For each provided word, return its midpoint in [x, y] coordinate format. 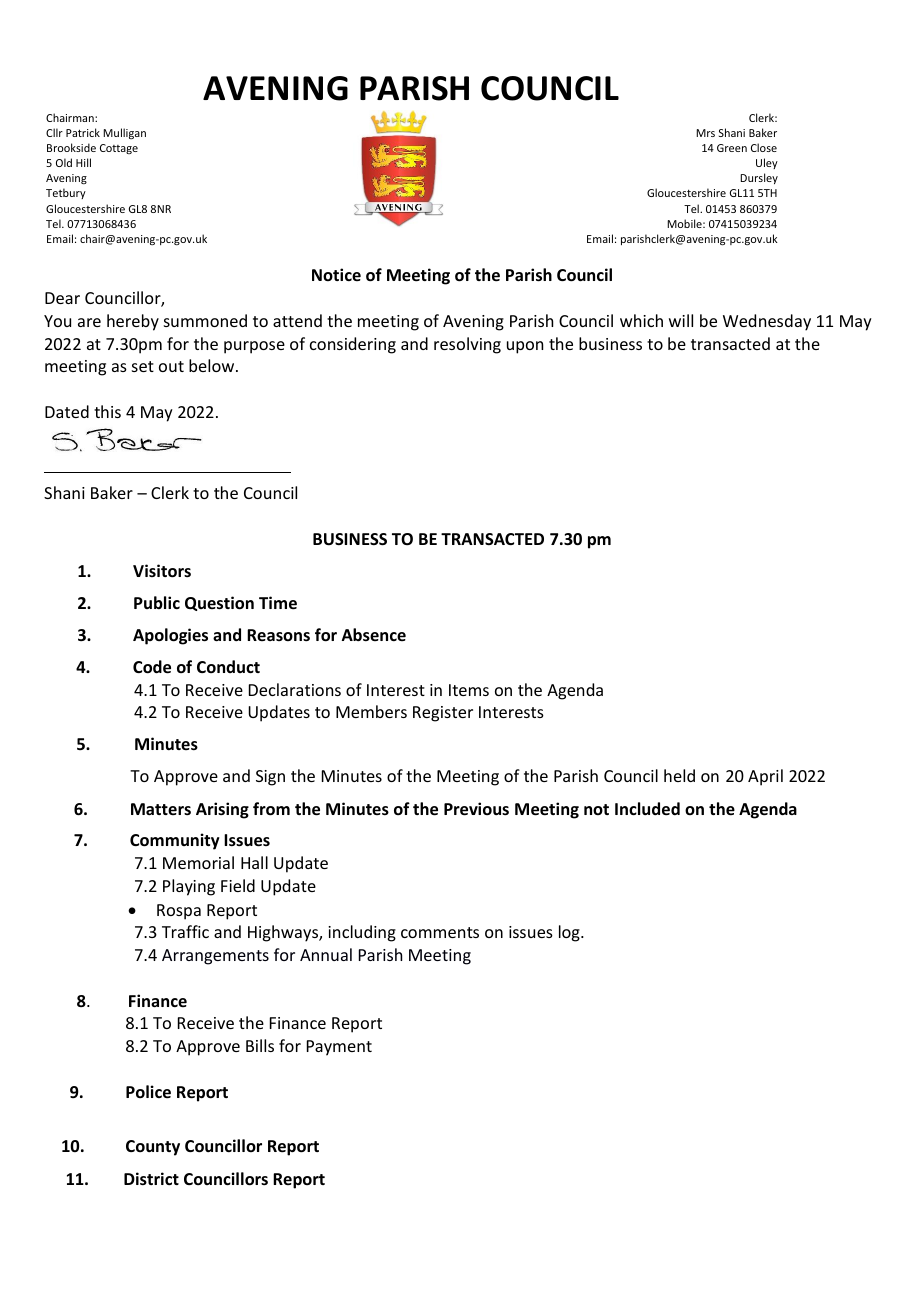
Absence [374, 635]
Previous [476, 809]
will [681, 320]
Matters [161, 809]
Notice [336, 274]
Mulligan [124, 133]
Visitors [162, 571]
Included [647, 809]
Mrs [705, 133]
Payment [339, 1048]
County [153, 1148]
